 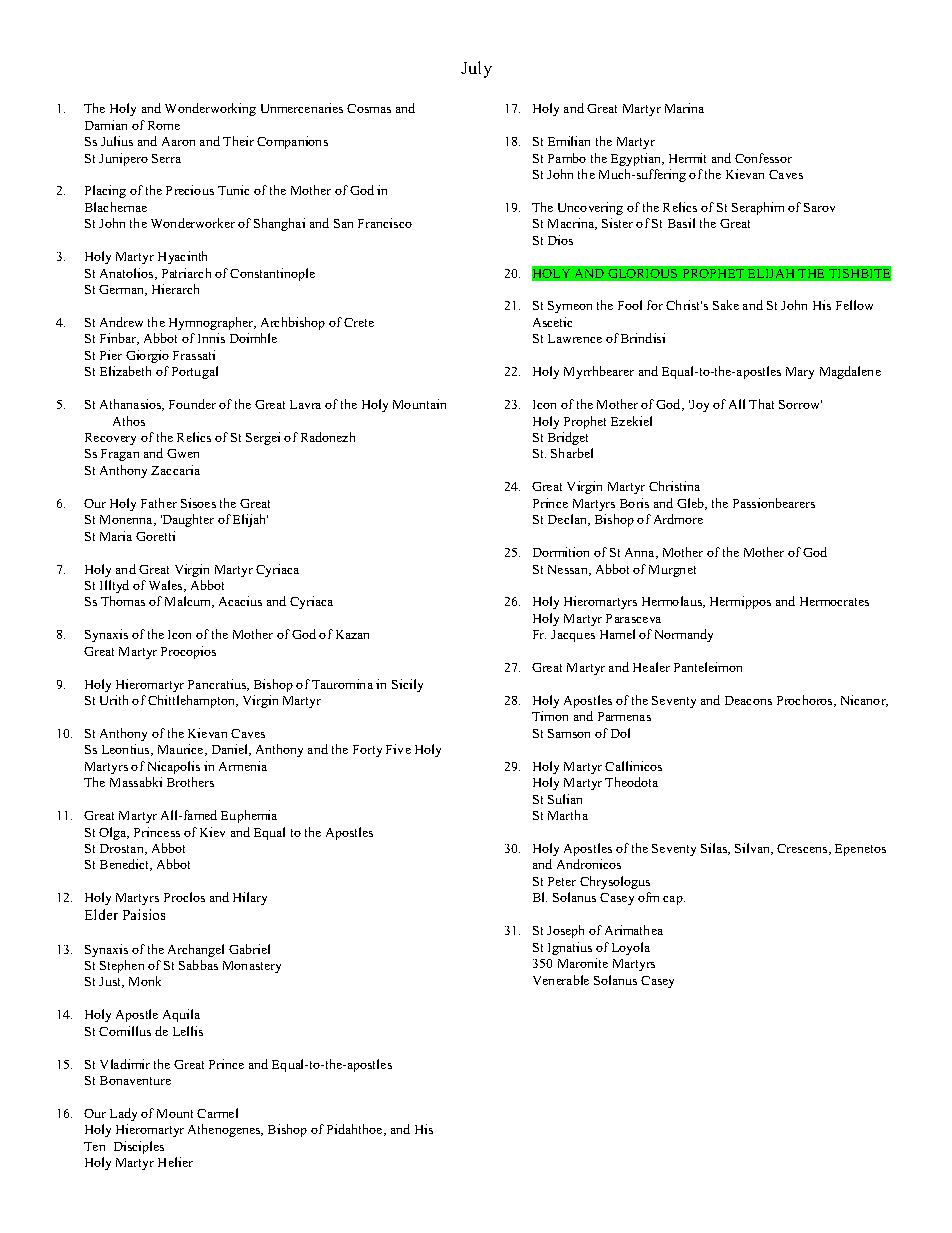 I want to click on Rome, so click(x=164, y=125).
